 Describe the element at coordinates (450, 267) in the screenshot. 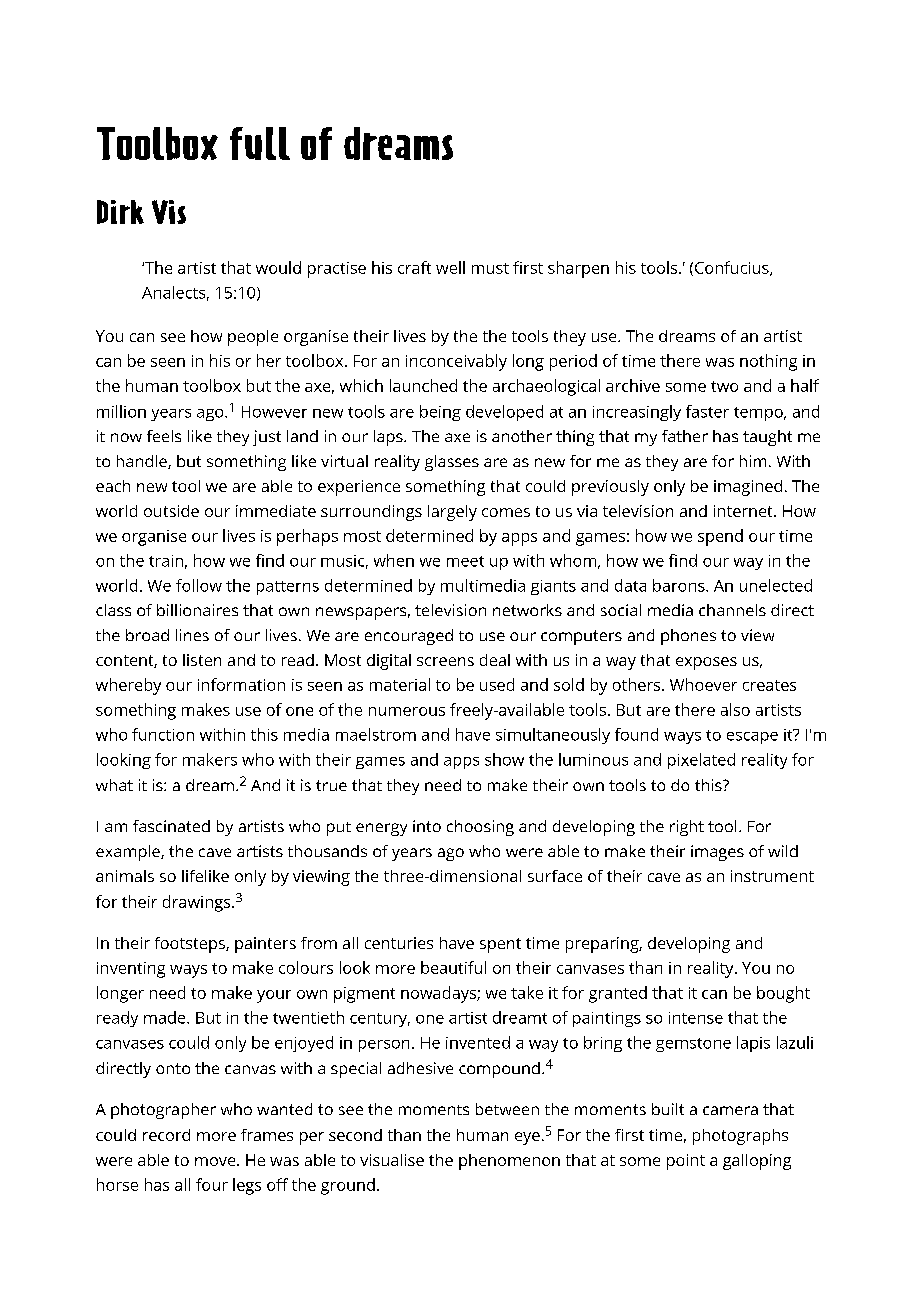

I see `well` at that location.
